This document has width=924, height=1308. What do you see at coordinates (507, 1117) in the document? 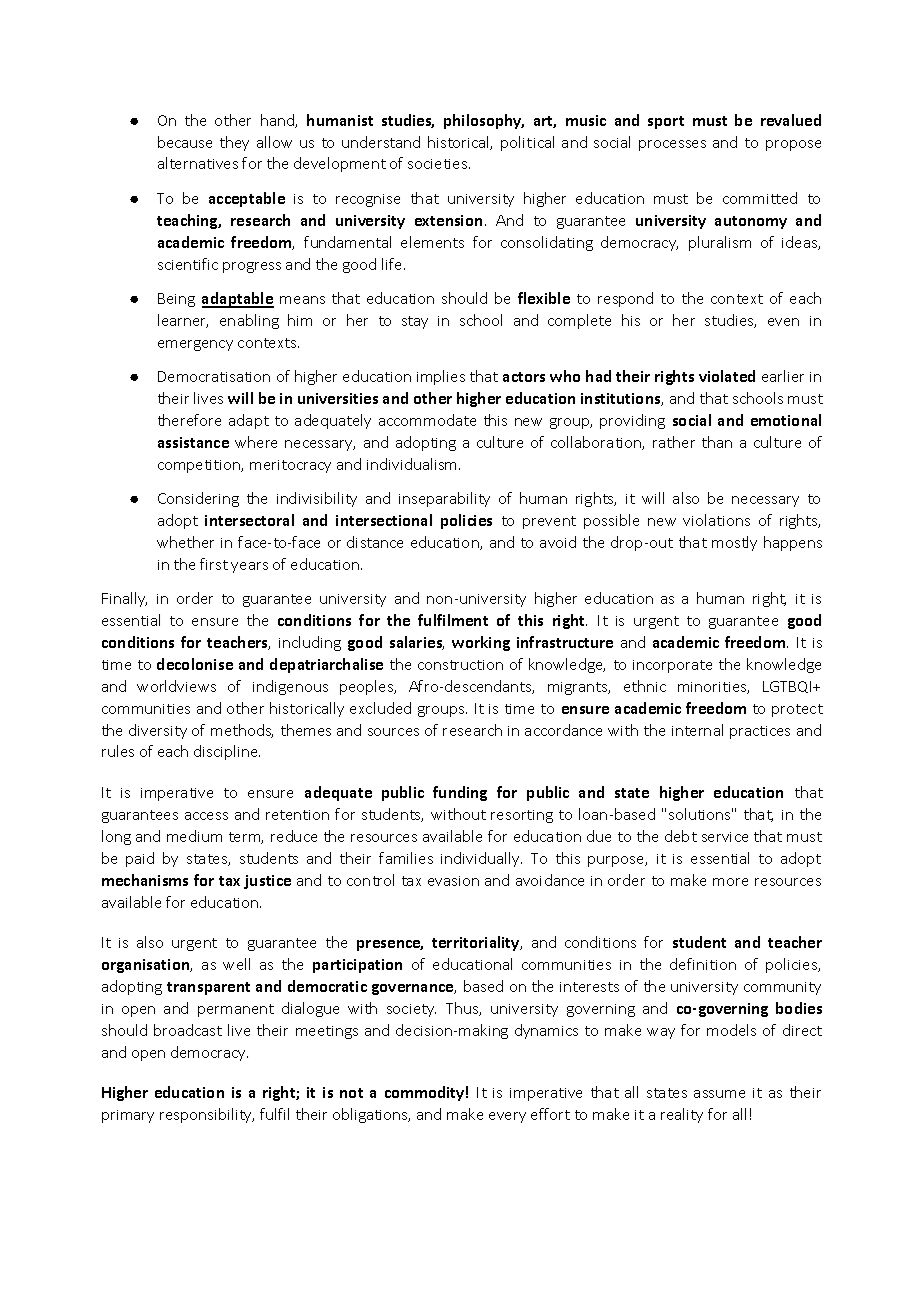
I see `every` at bounding box center [507, 1117].
